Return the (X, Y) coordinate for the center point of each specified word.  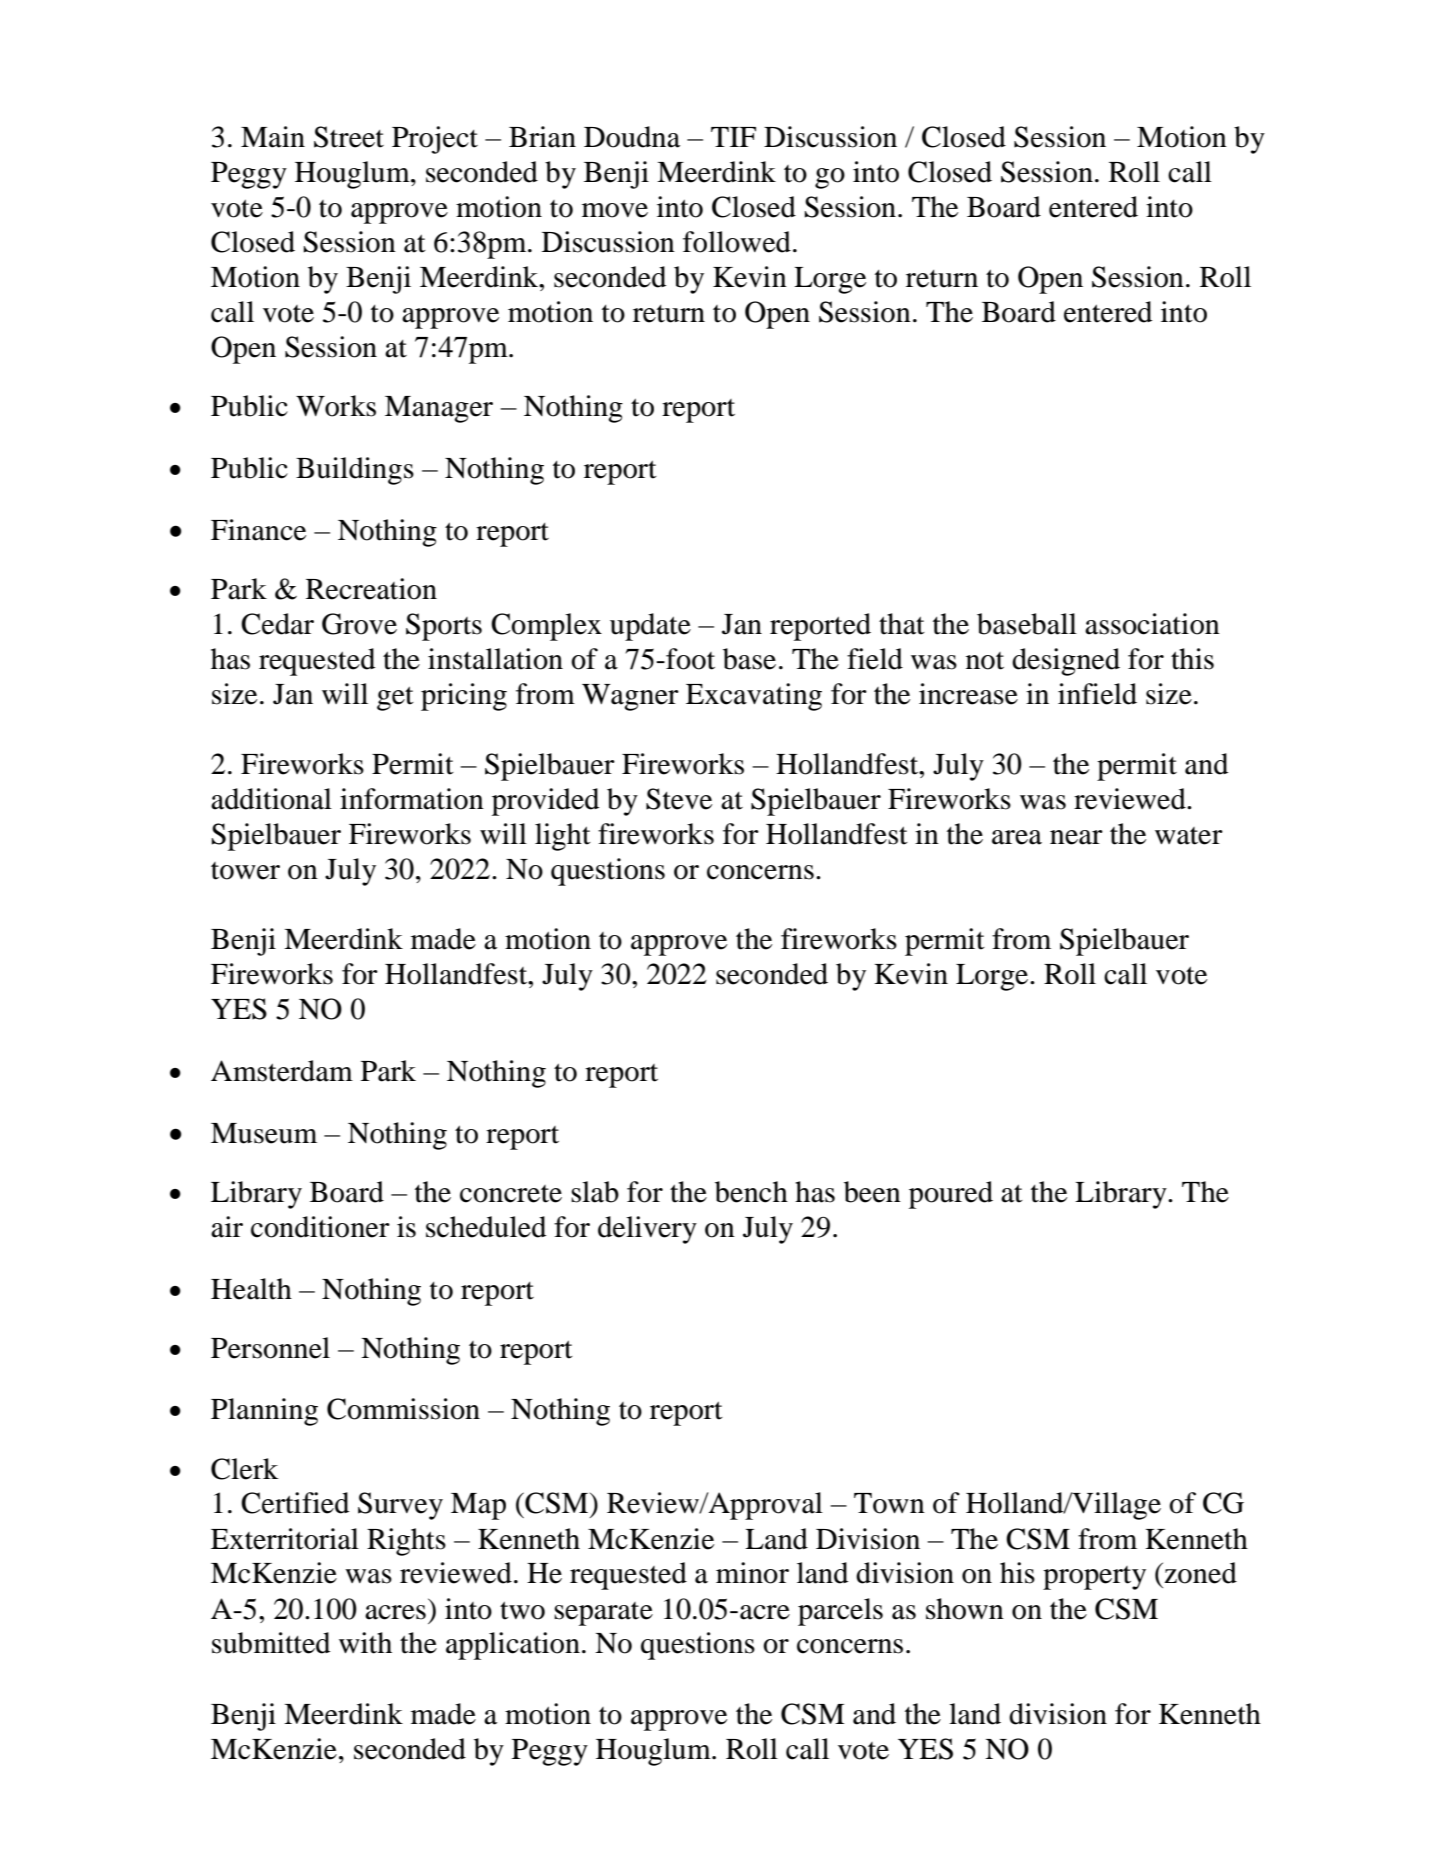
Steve (679, 799)
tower (245, 871)
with (365, 1643)
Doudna (632, 137)
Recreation (371, 589)
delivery (647, 1230)
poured (951, 1195)
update (650, 627)
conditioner (320, 1227)
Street (349, 137)
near (1076, 837)
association (1152, 624)
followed (737, 242)
